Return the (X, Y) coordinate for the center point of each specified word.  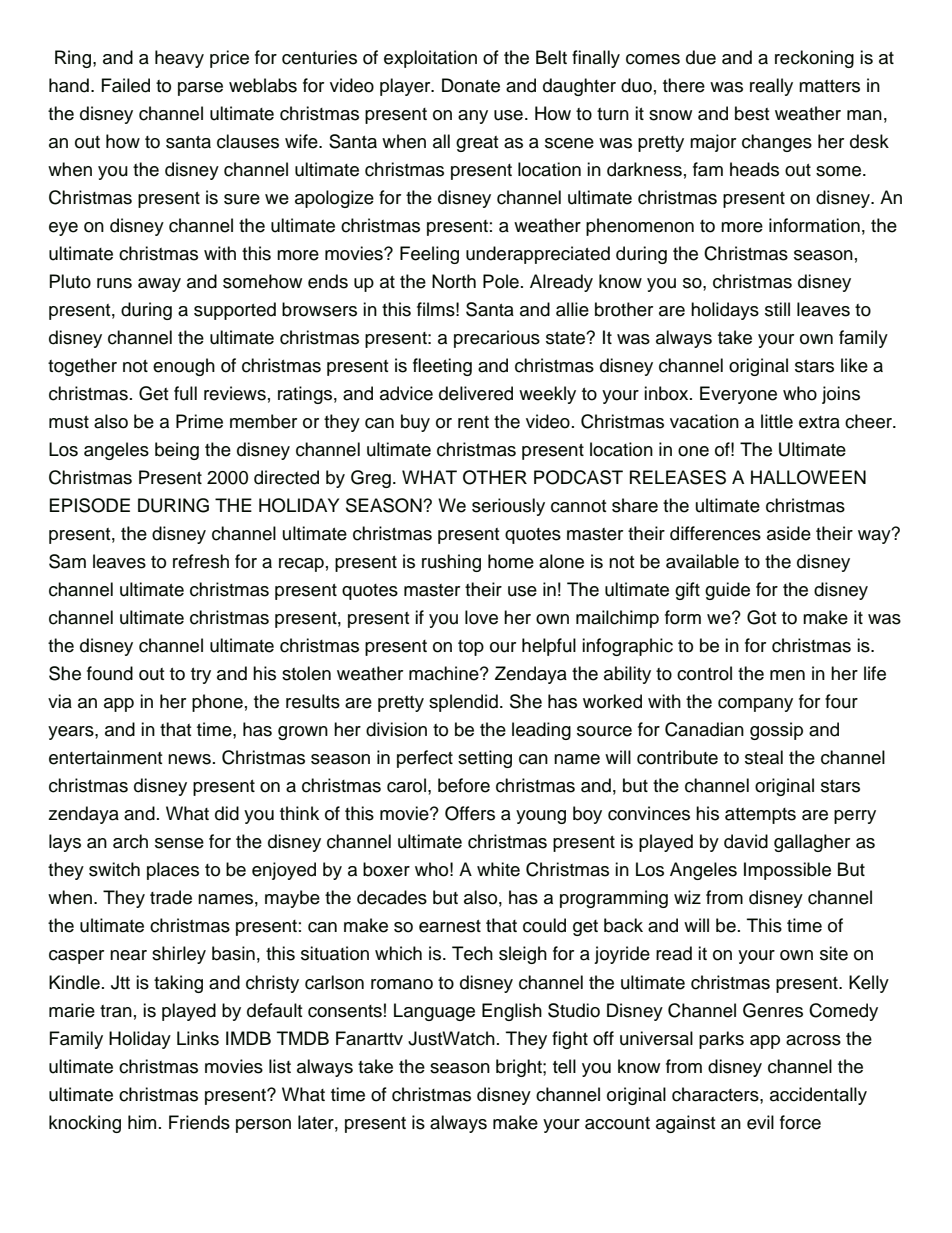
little (777, 421)
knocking (85, 1124)
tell (564, 1066)
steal (764, 757)
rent (473, 422)
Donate (471, 85)
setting (485, 759)
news (189, 759)
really (771, 87)
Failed (126, 85)
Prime (199, 421)
